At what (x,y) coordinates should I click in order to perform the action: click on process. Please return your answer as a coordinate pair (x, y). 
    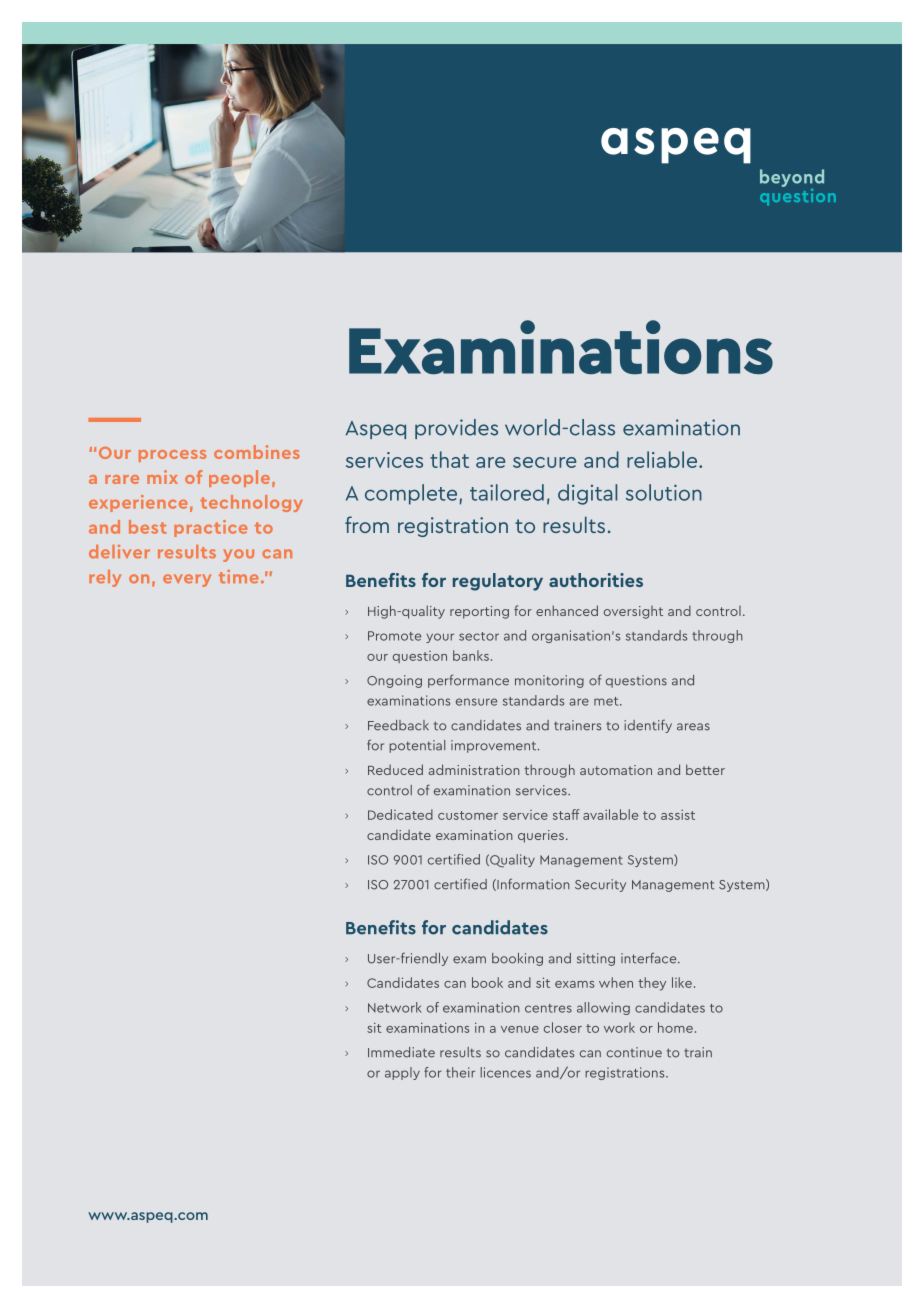
    Looking at the image, I should click on (172, 456).
